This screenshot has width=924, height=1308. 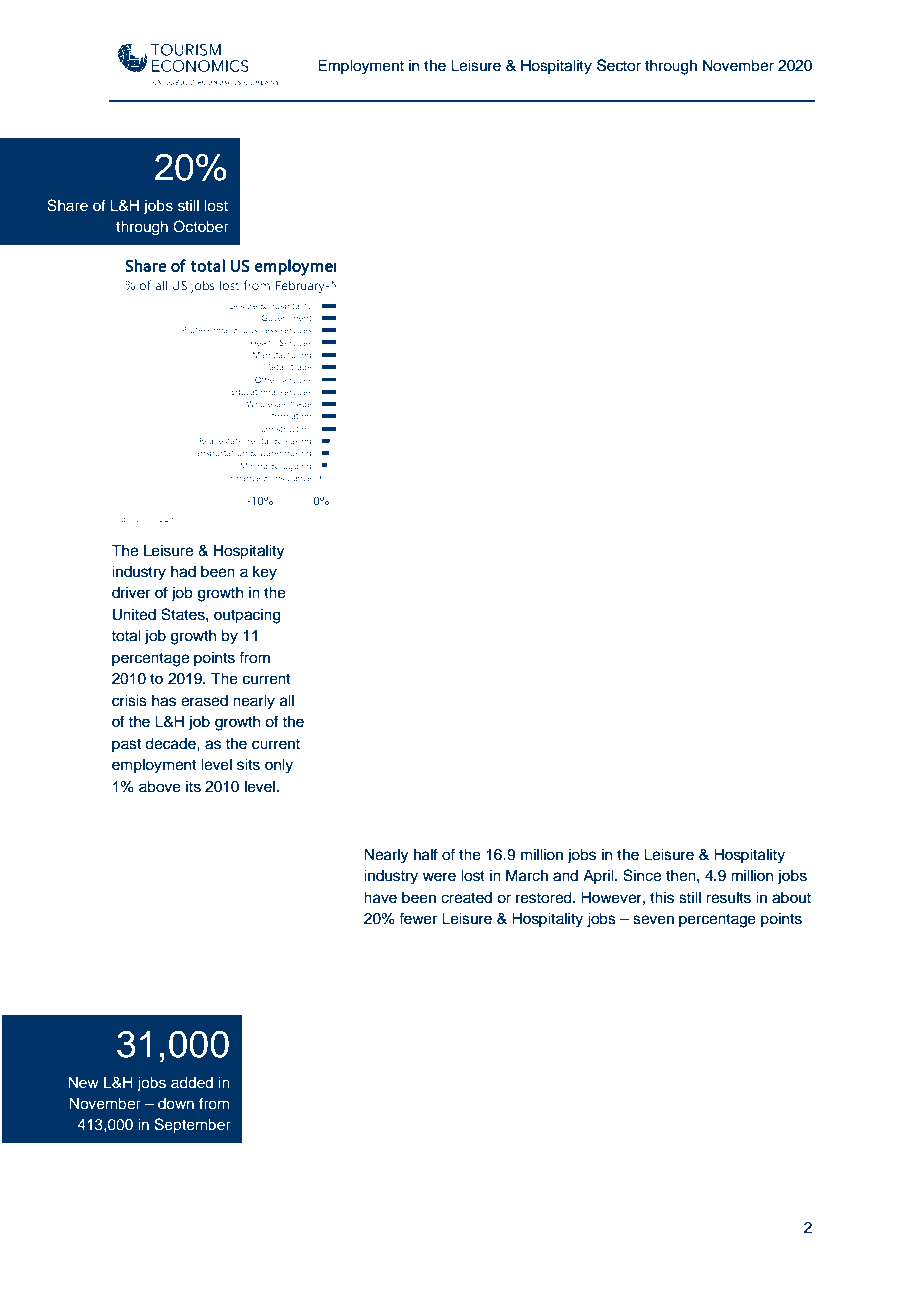 I want to click on Since, so click(x=642, y=875).
